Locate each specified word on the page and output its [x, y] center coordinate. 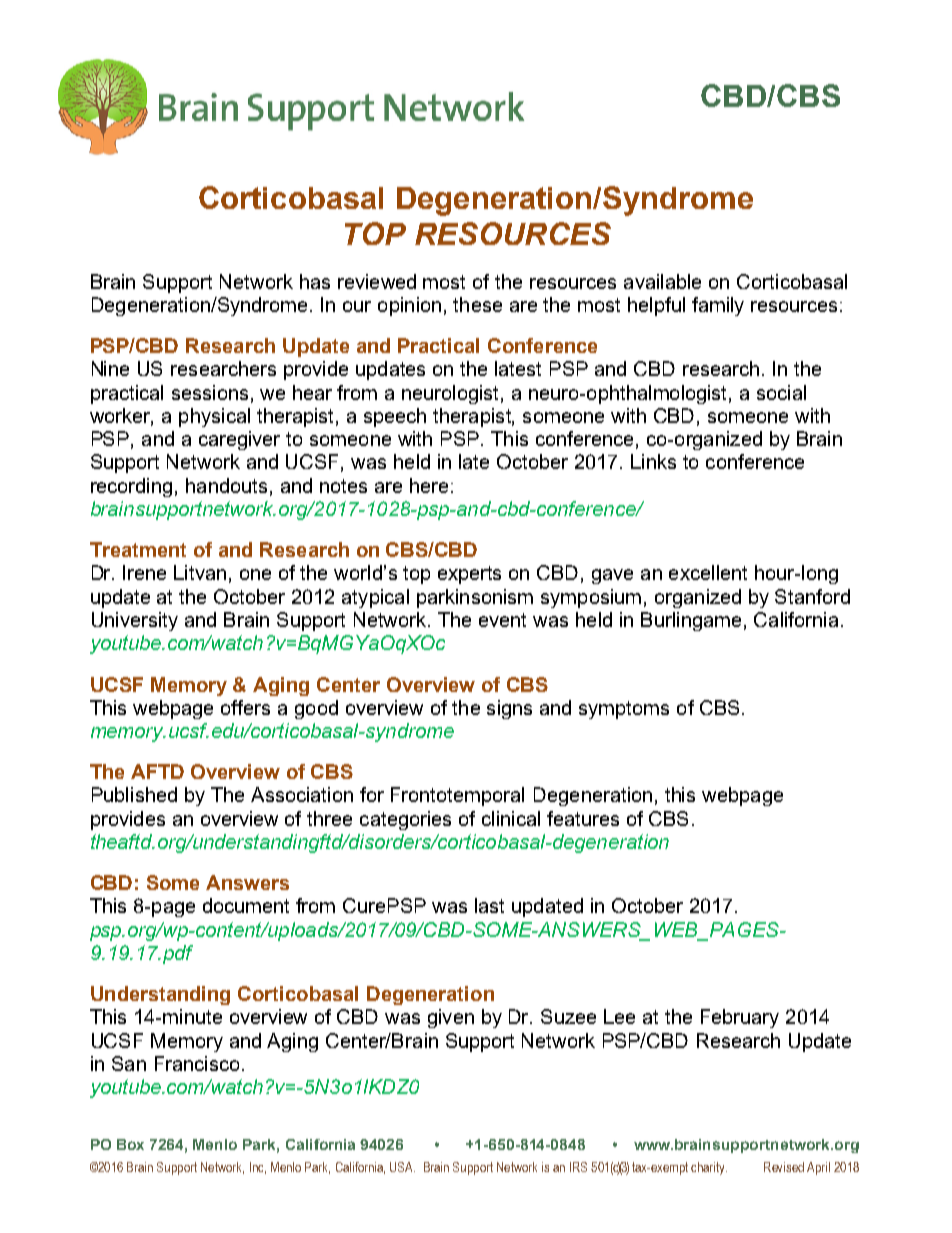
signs [509, 709]
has [315, 281]
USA [402, 1167]
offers [245, 707]
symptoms [624, 710]
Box [130, 1144]
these [477, 304]
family [718, 306]
